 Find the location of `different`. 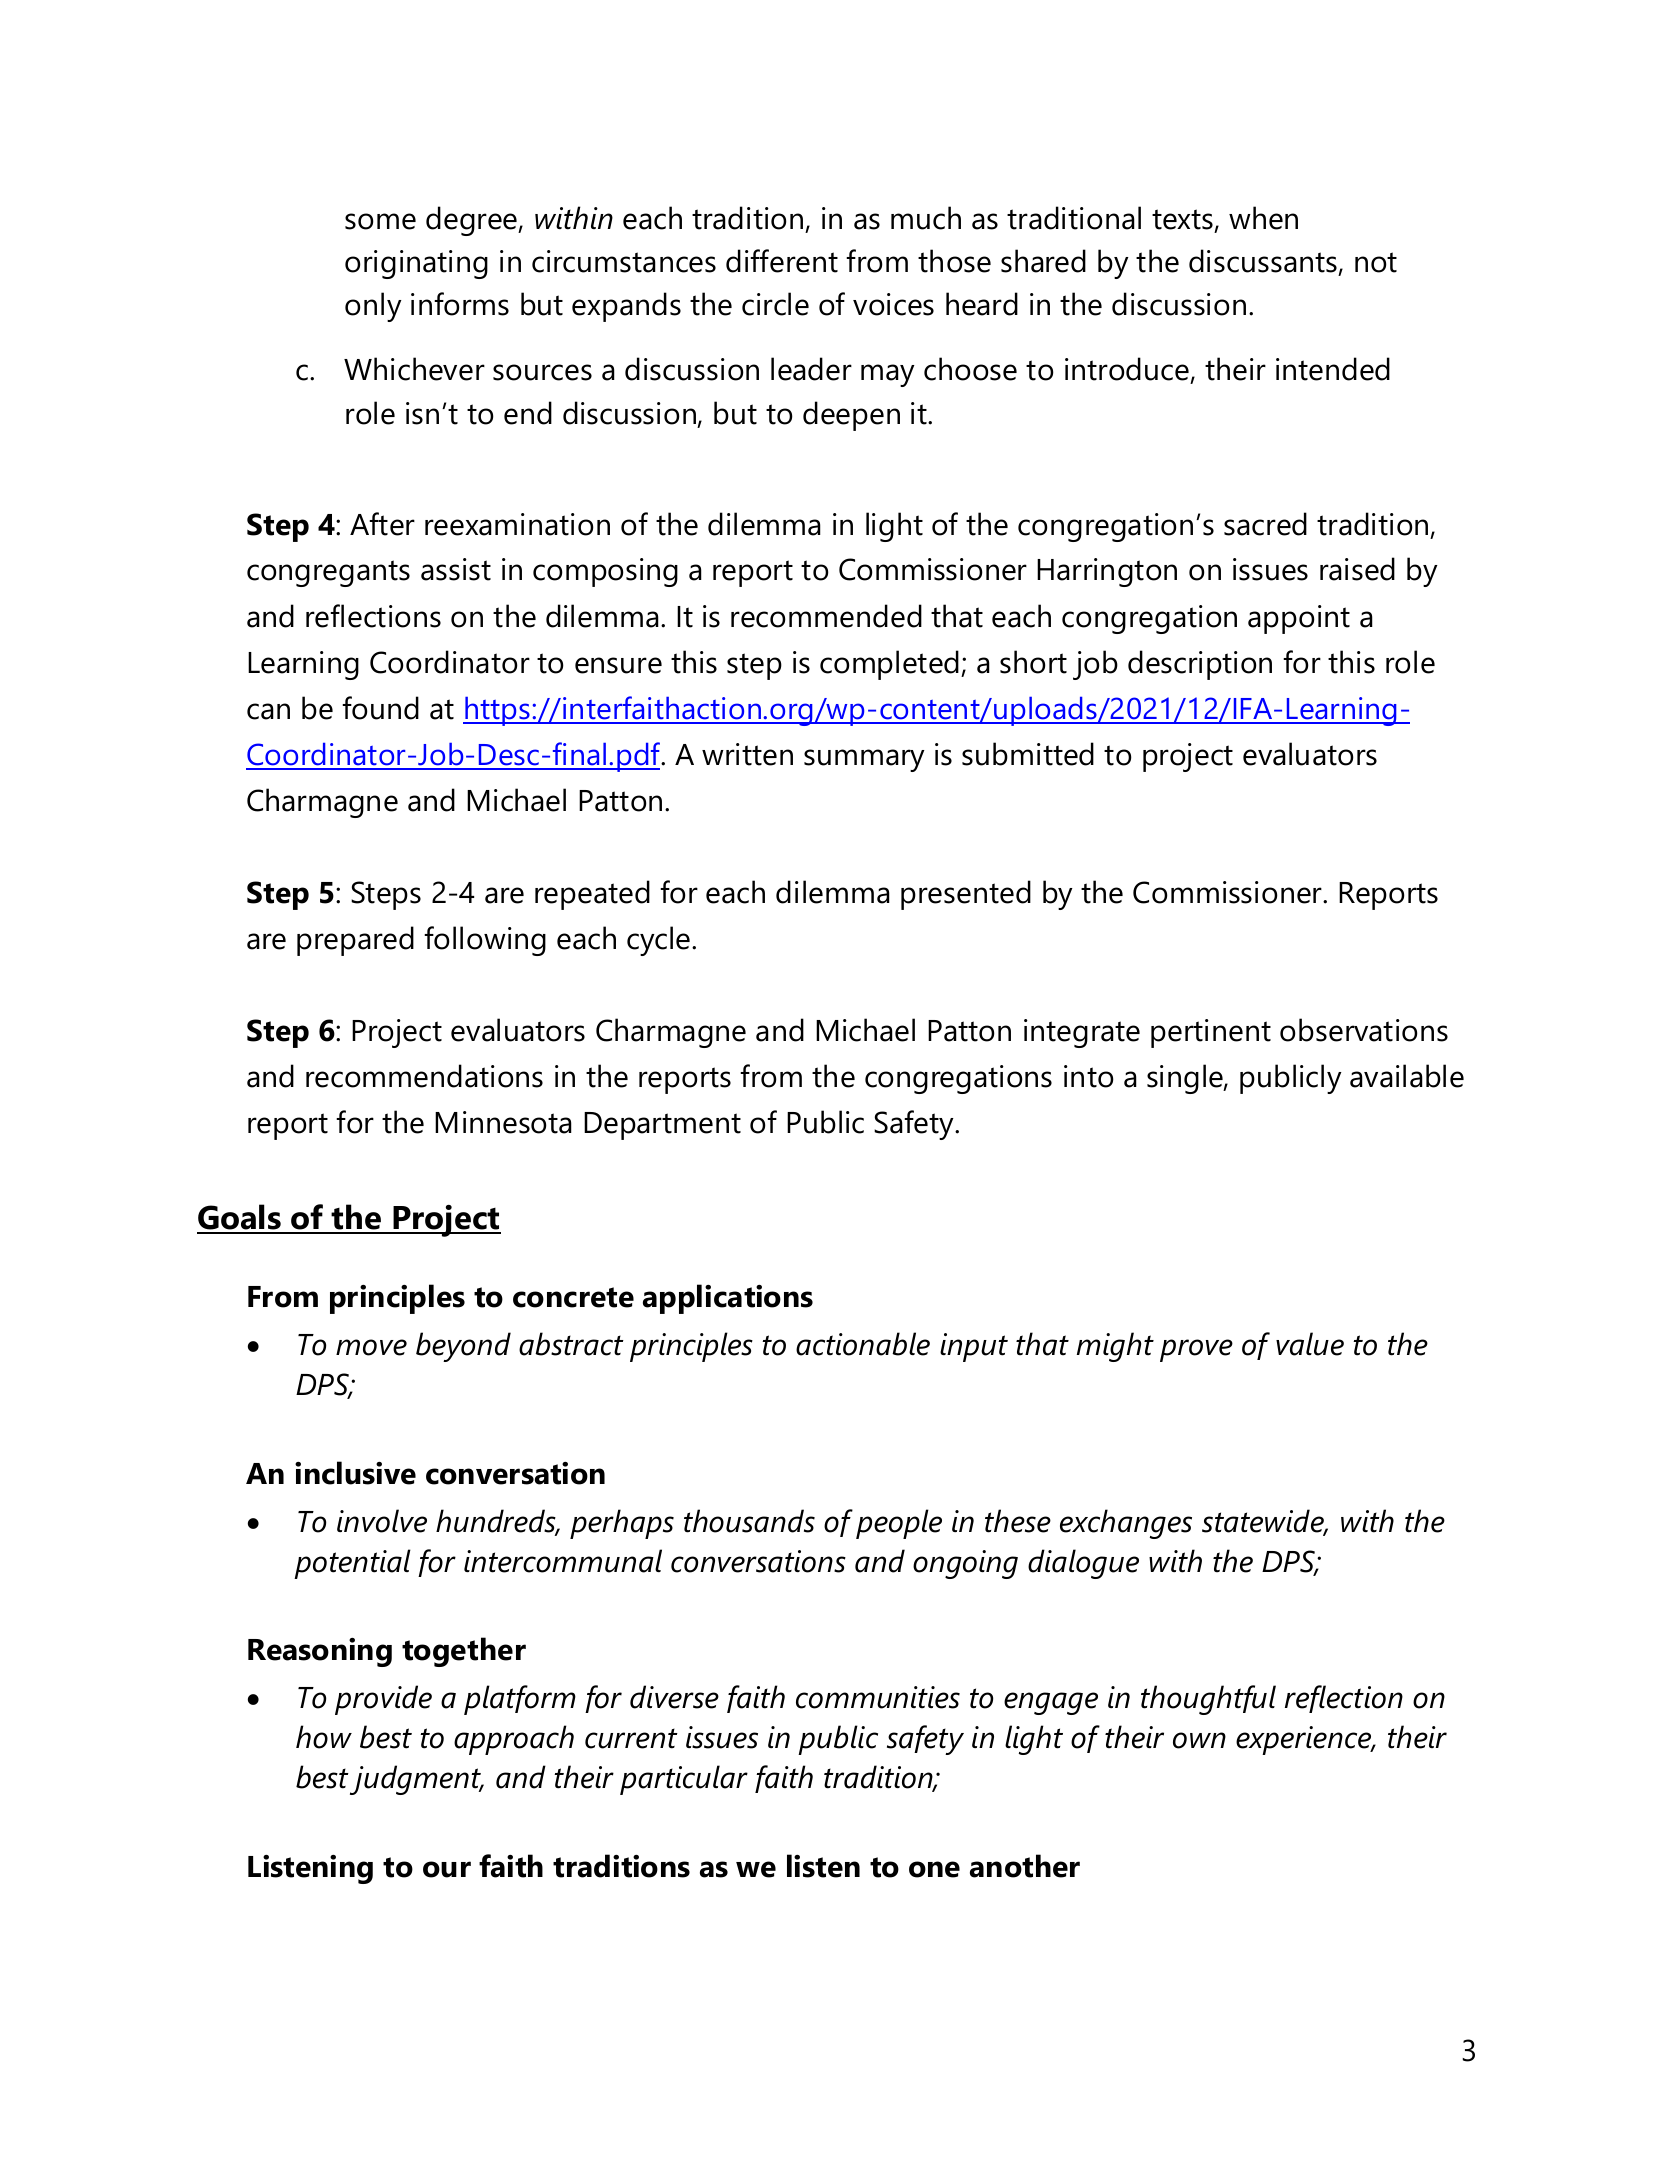

different is located at coordinates (782, 261).
